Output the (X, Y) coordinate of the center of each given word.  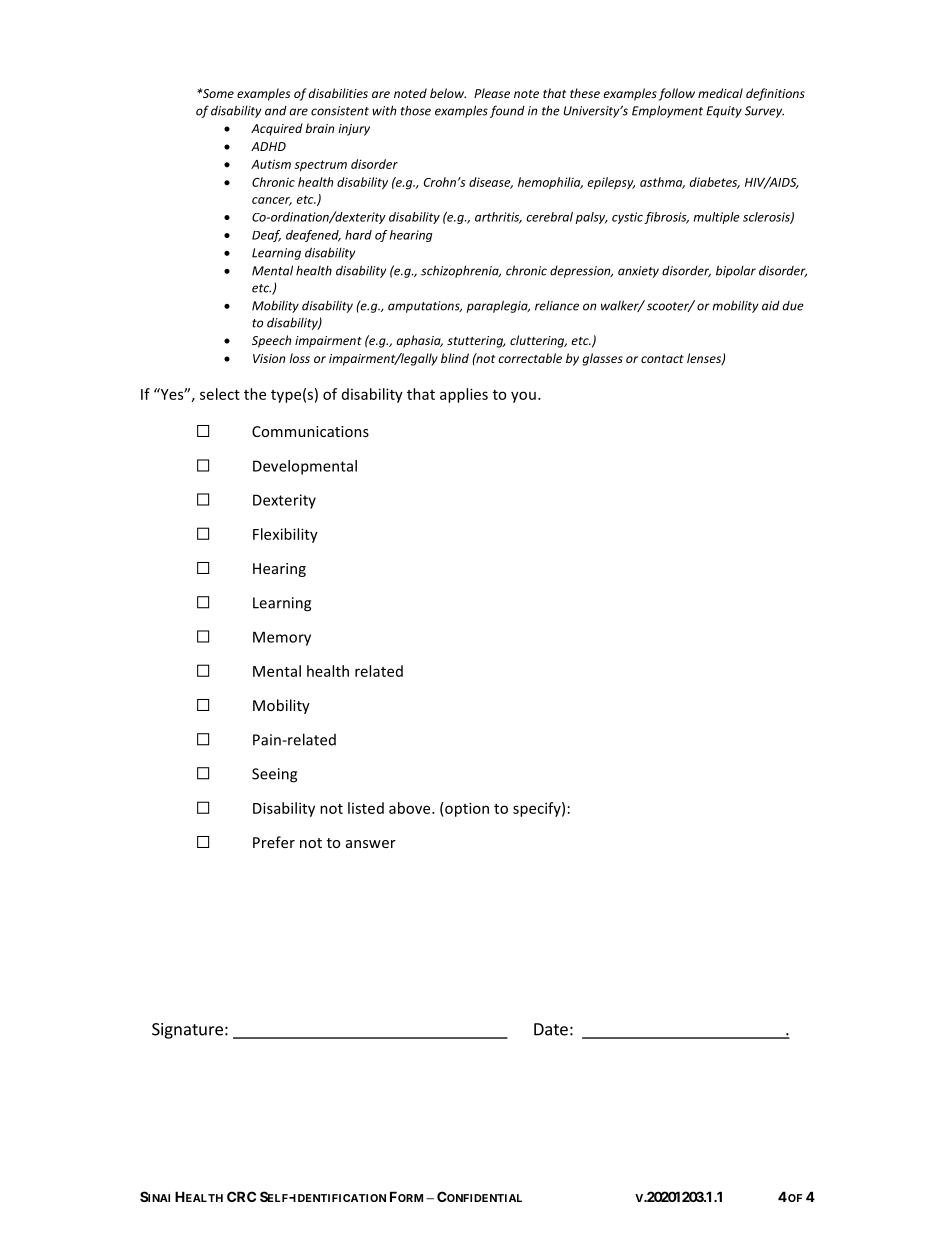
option (466, 809)
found (507, 111)
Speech (271, 341)
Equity (724, 112)
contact (662, 359)
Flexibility (285, 535)
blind (455, 358)
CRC (241, 1196)
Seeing (274, 775)
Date (551, 1029)
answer (371, 844)
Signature (187, 1031)
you (523, 397)
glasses (602, 359)
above (411, 808)
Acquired (277, 129)
